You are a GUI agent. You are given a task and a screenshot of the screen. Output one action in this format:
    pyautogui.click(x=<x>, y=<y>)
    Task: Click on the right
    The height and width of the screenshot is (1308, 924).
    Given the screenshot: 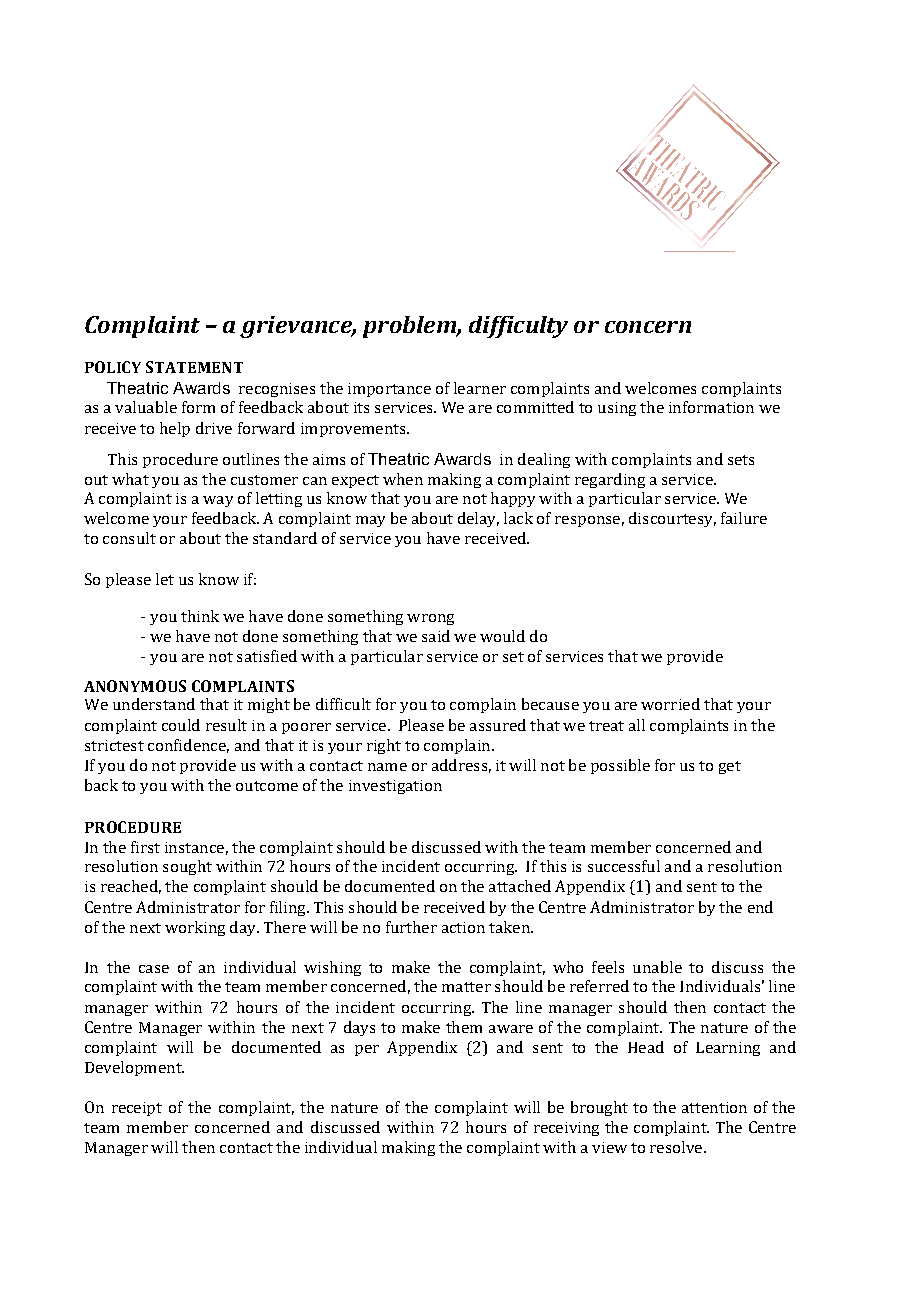 What is the action you would take?
    pyautogui.click(x=384, y=746)
